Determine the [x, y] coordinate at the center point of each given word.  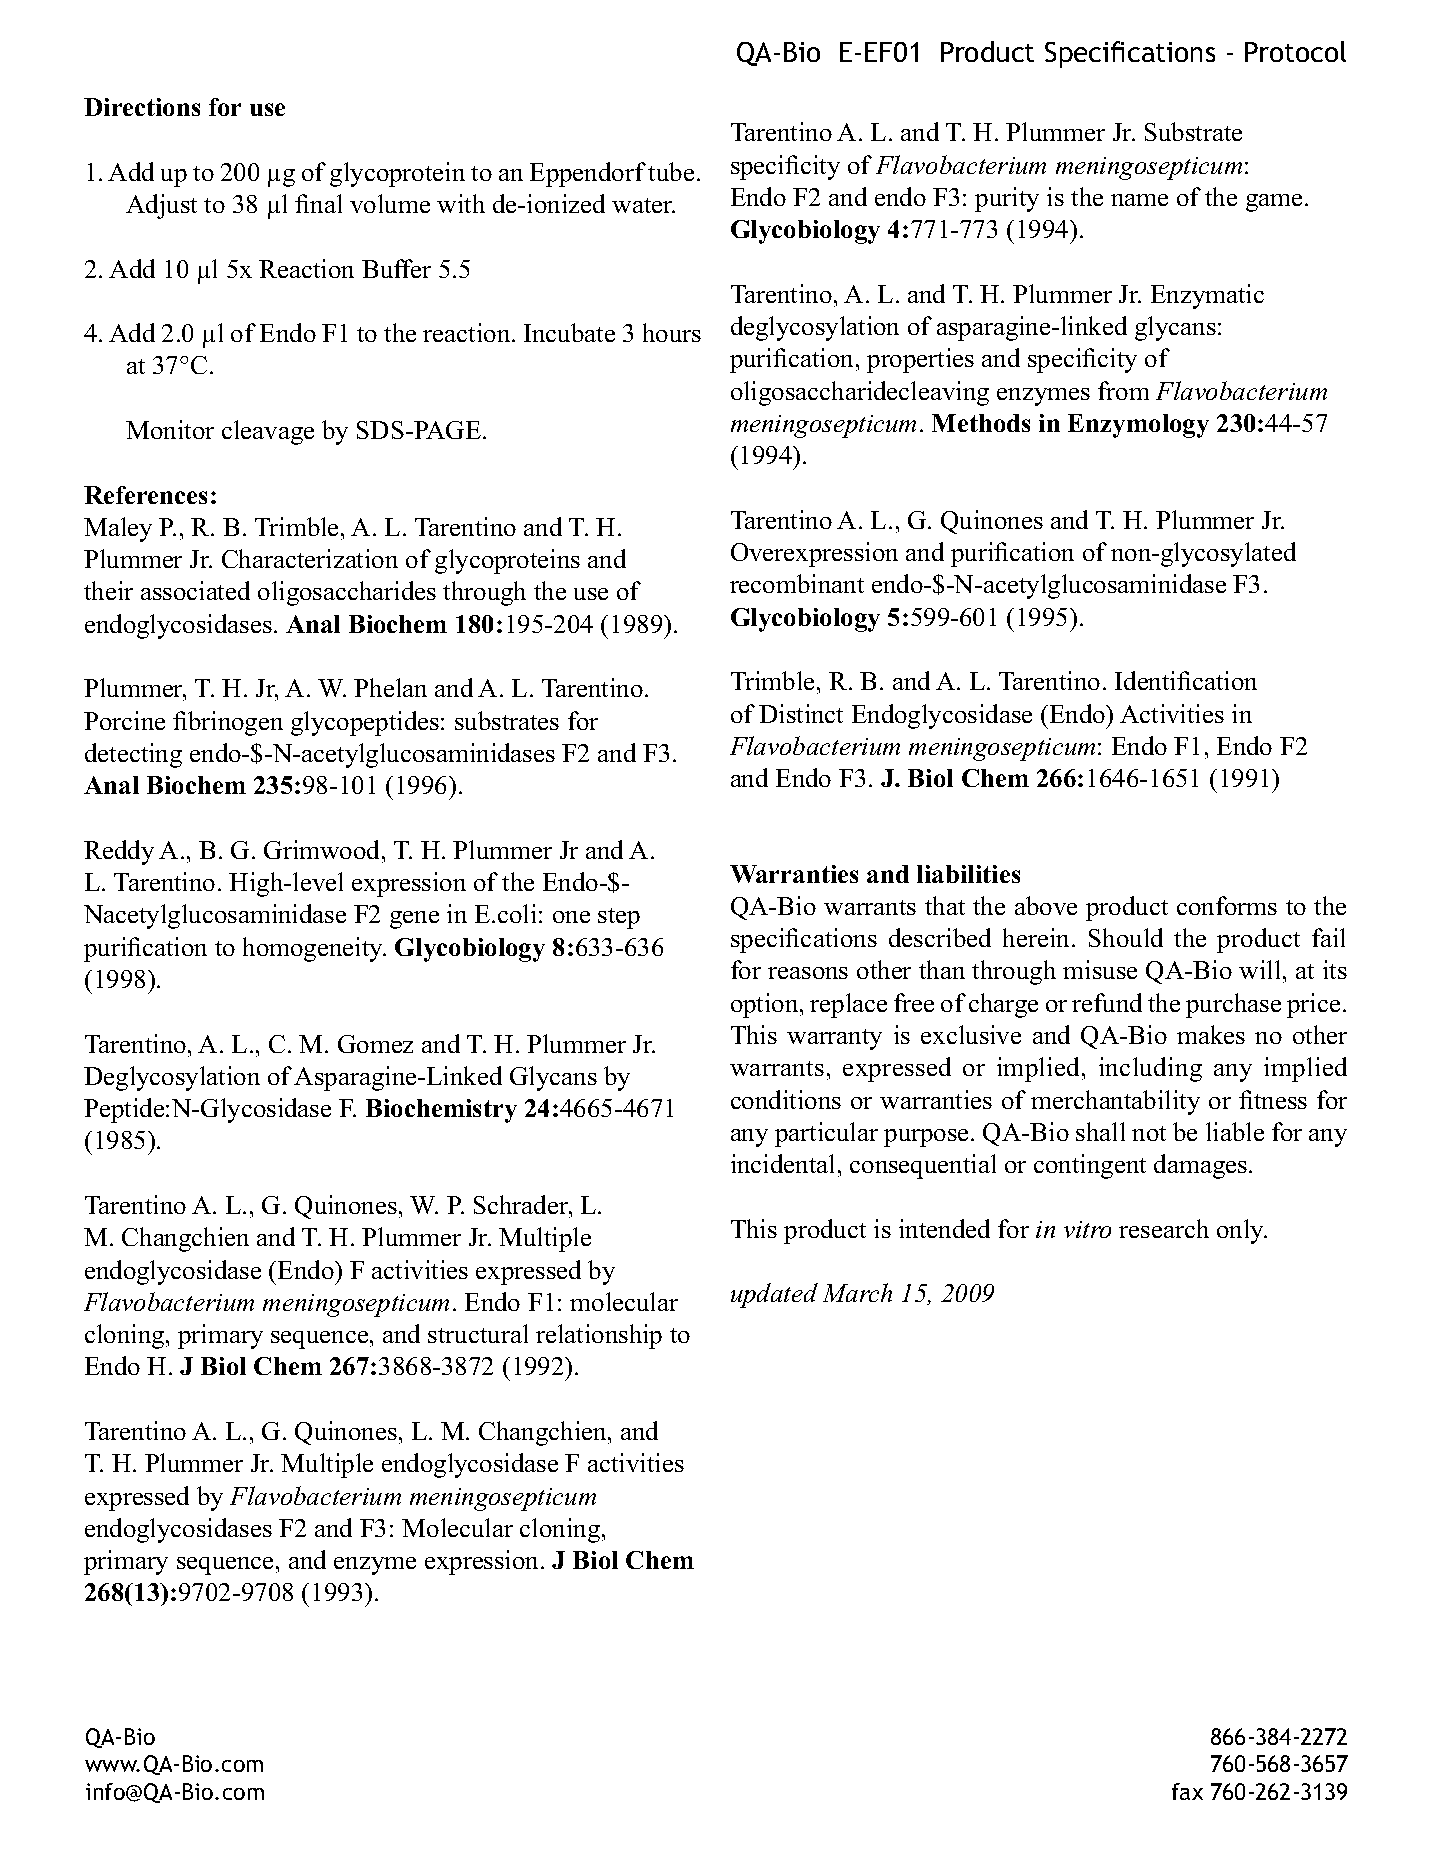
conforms [1227, 905]
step [619, 918]
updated [774, 1295]
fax [1187, 1791]
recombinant [797, 583]
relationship [599, 1336]
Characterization [310, 558]
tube [671, 171]
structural [478, 1333]
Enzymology [1138, 426]
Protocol [1295, 51]
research [1164, 1228]
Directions [142, 107]
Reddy [119, 852]
